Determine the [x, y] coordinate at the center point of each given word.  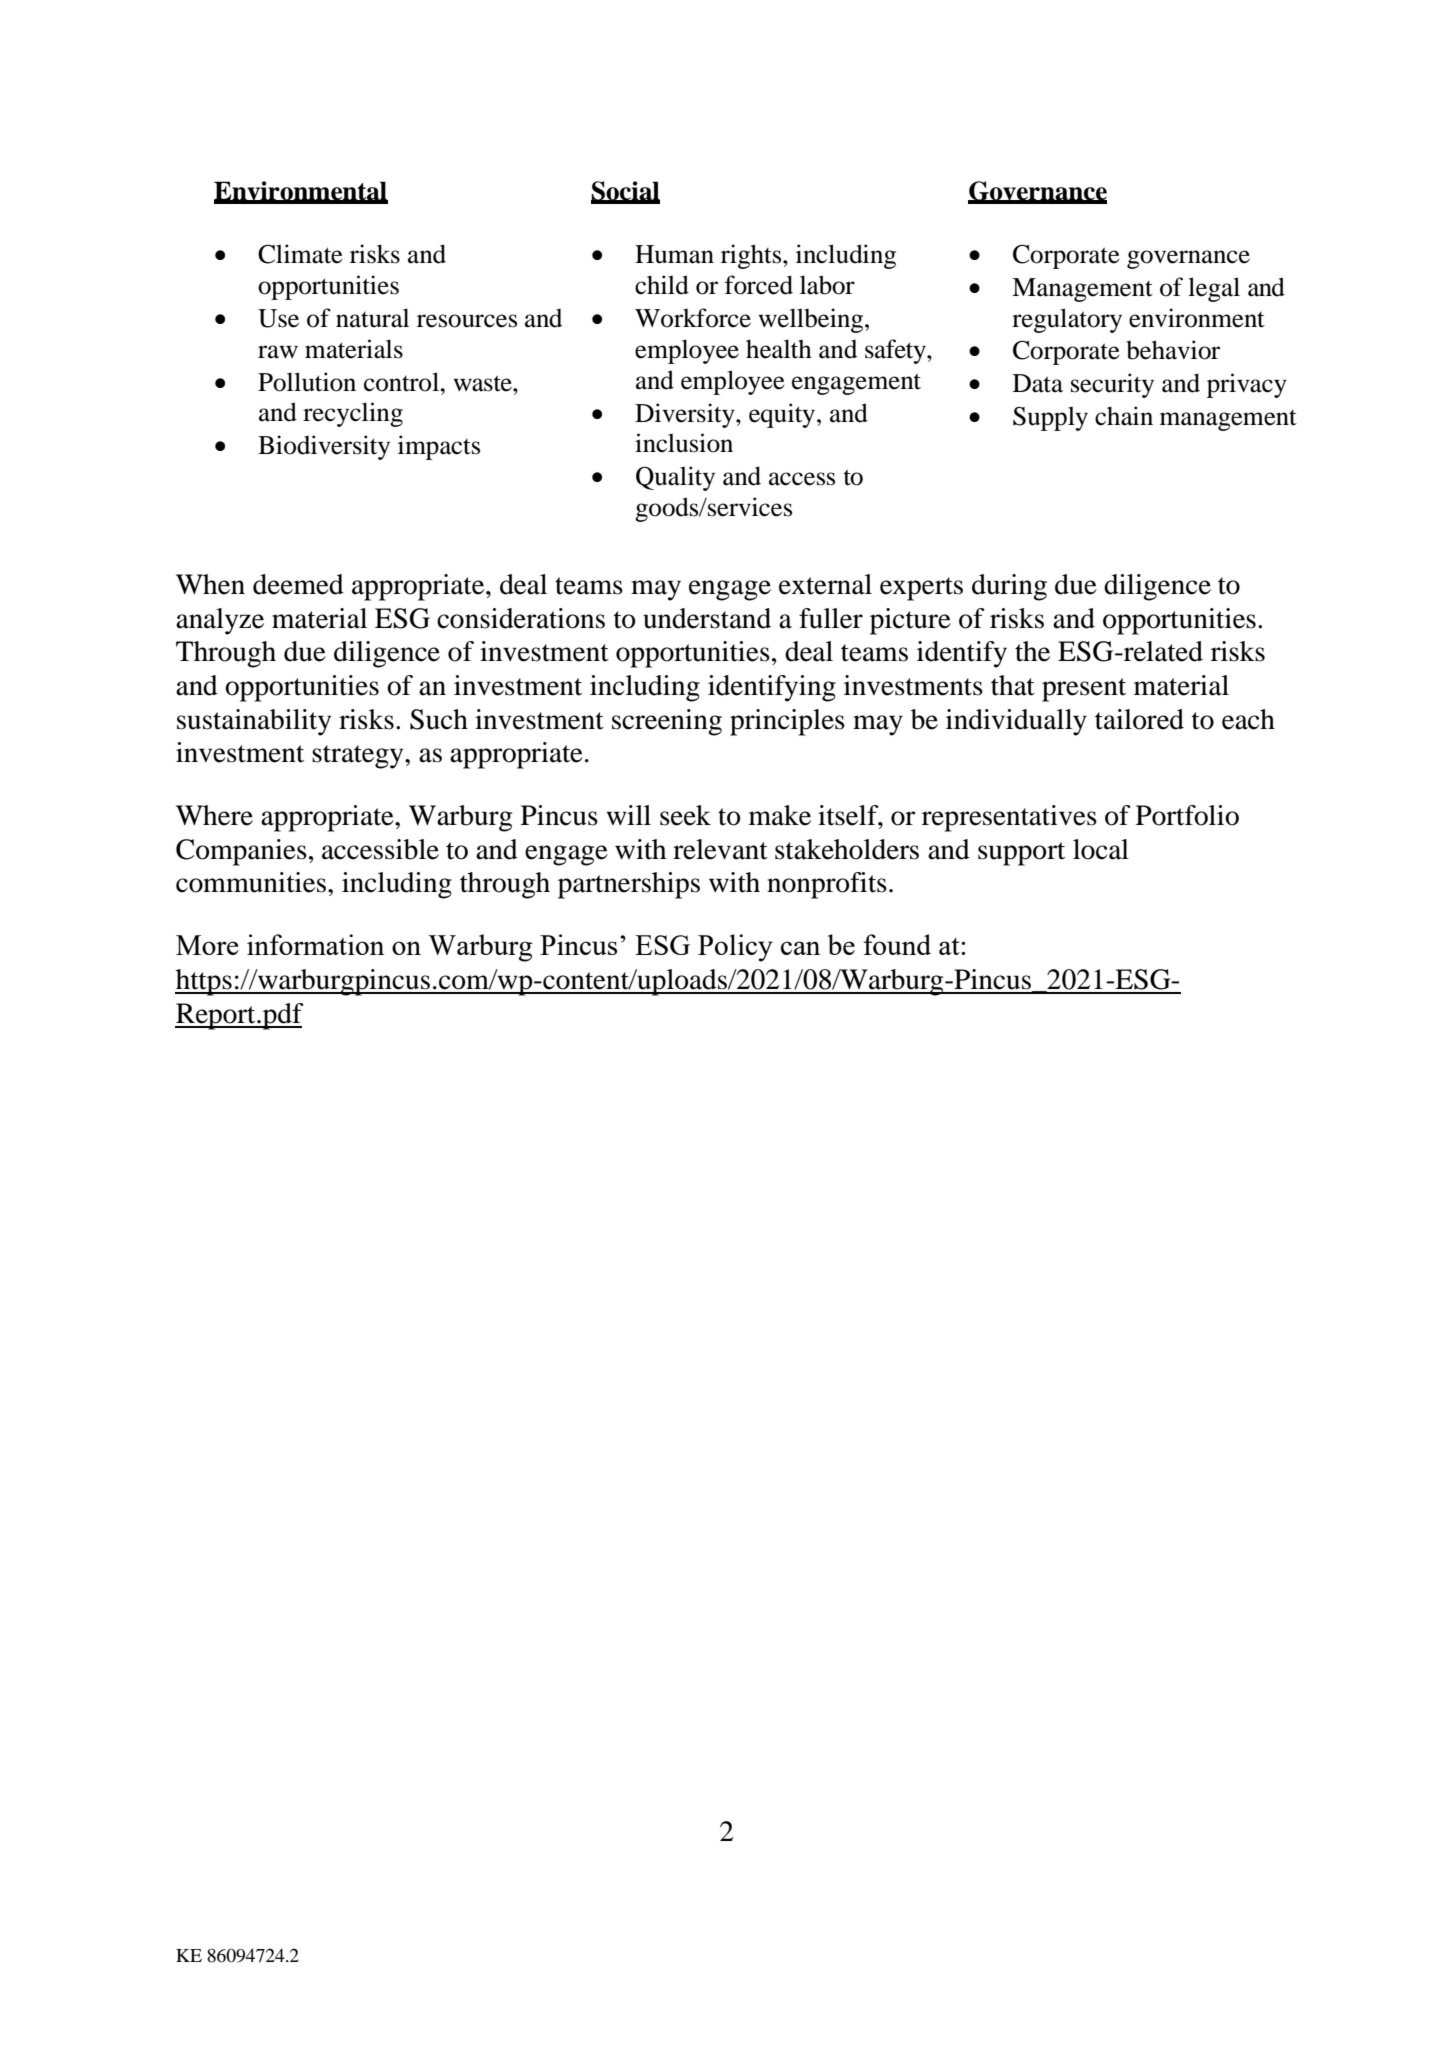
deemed [298, 584]
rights [752, 256]
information [315, 944]
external [825, 584]
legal [1214, 289]
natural [372, 318]
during [1009, 587]
